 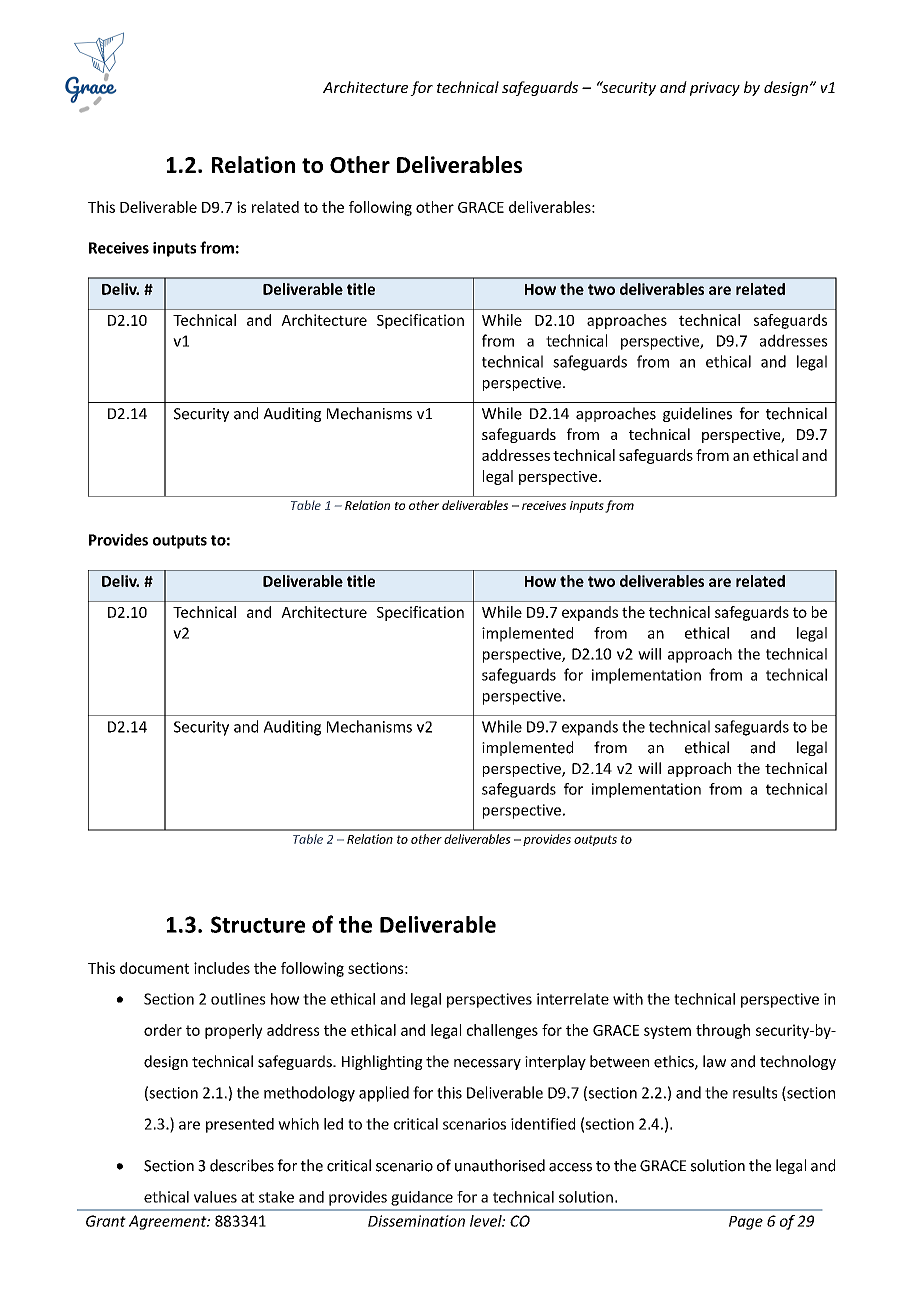 What do you see at coordinates (715, 89) in the image?
I see `privacy` at bounding box center [715, 89].
